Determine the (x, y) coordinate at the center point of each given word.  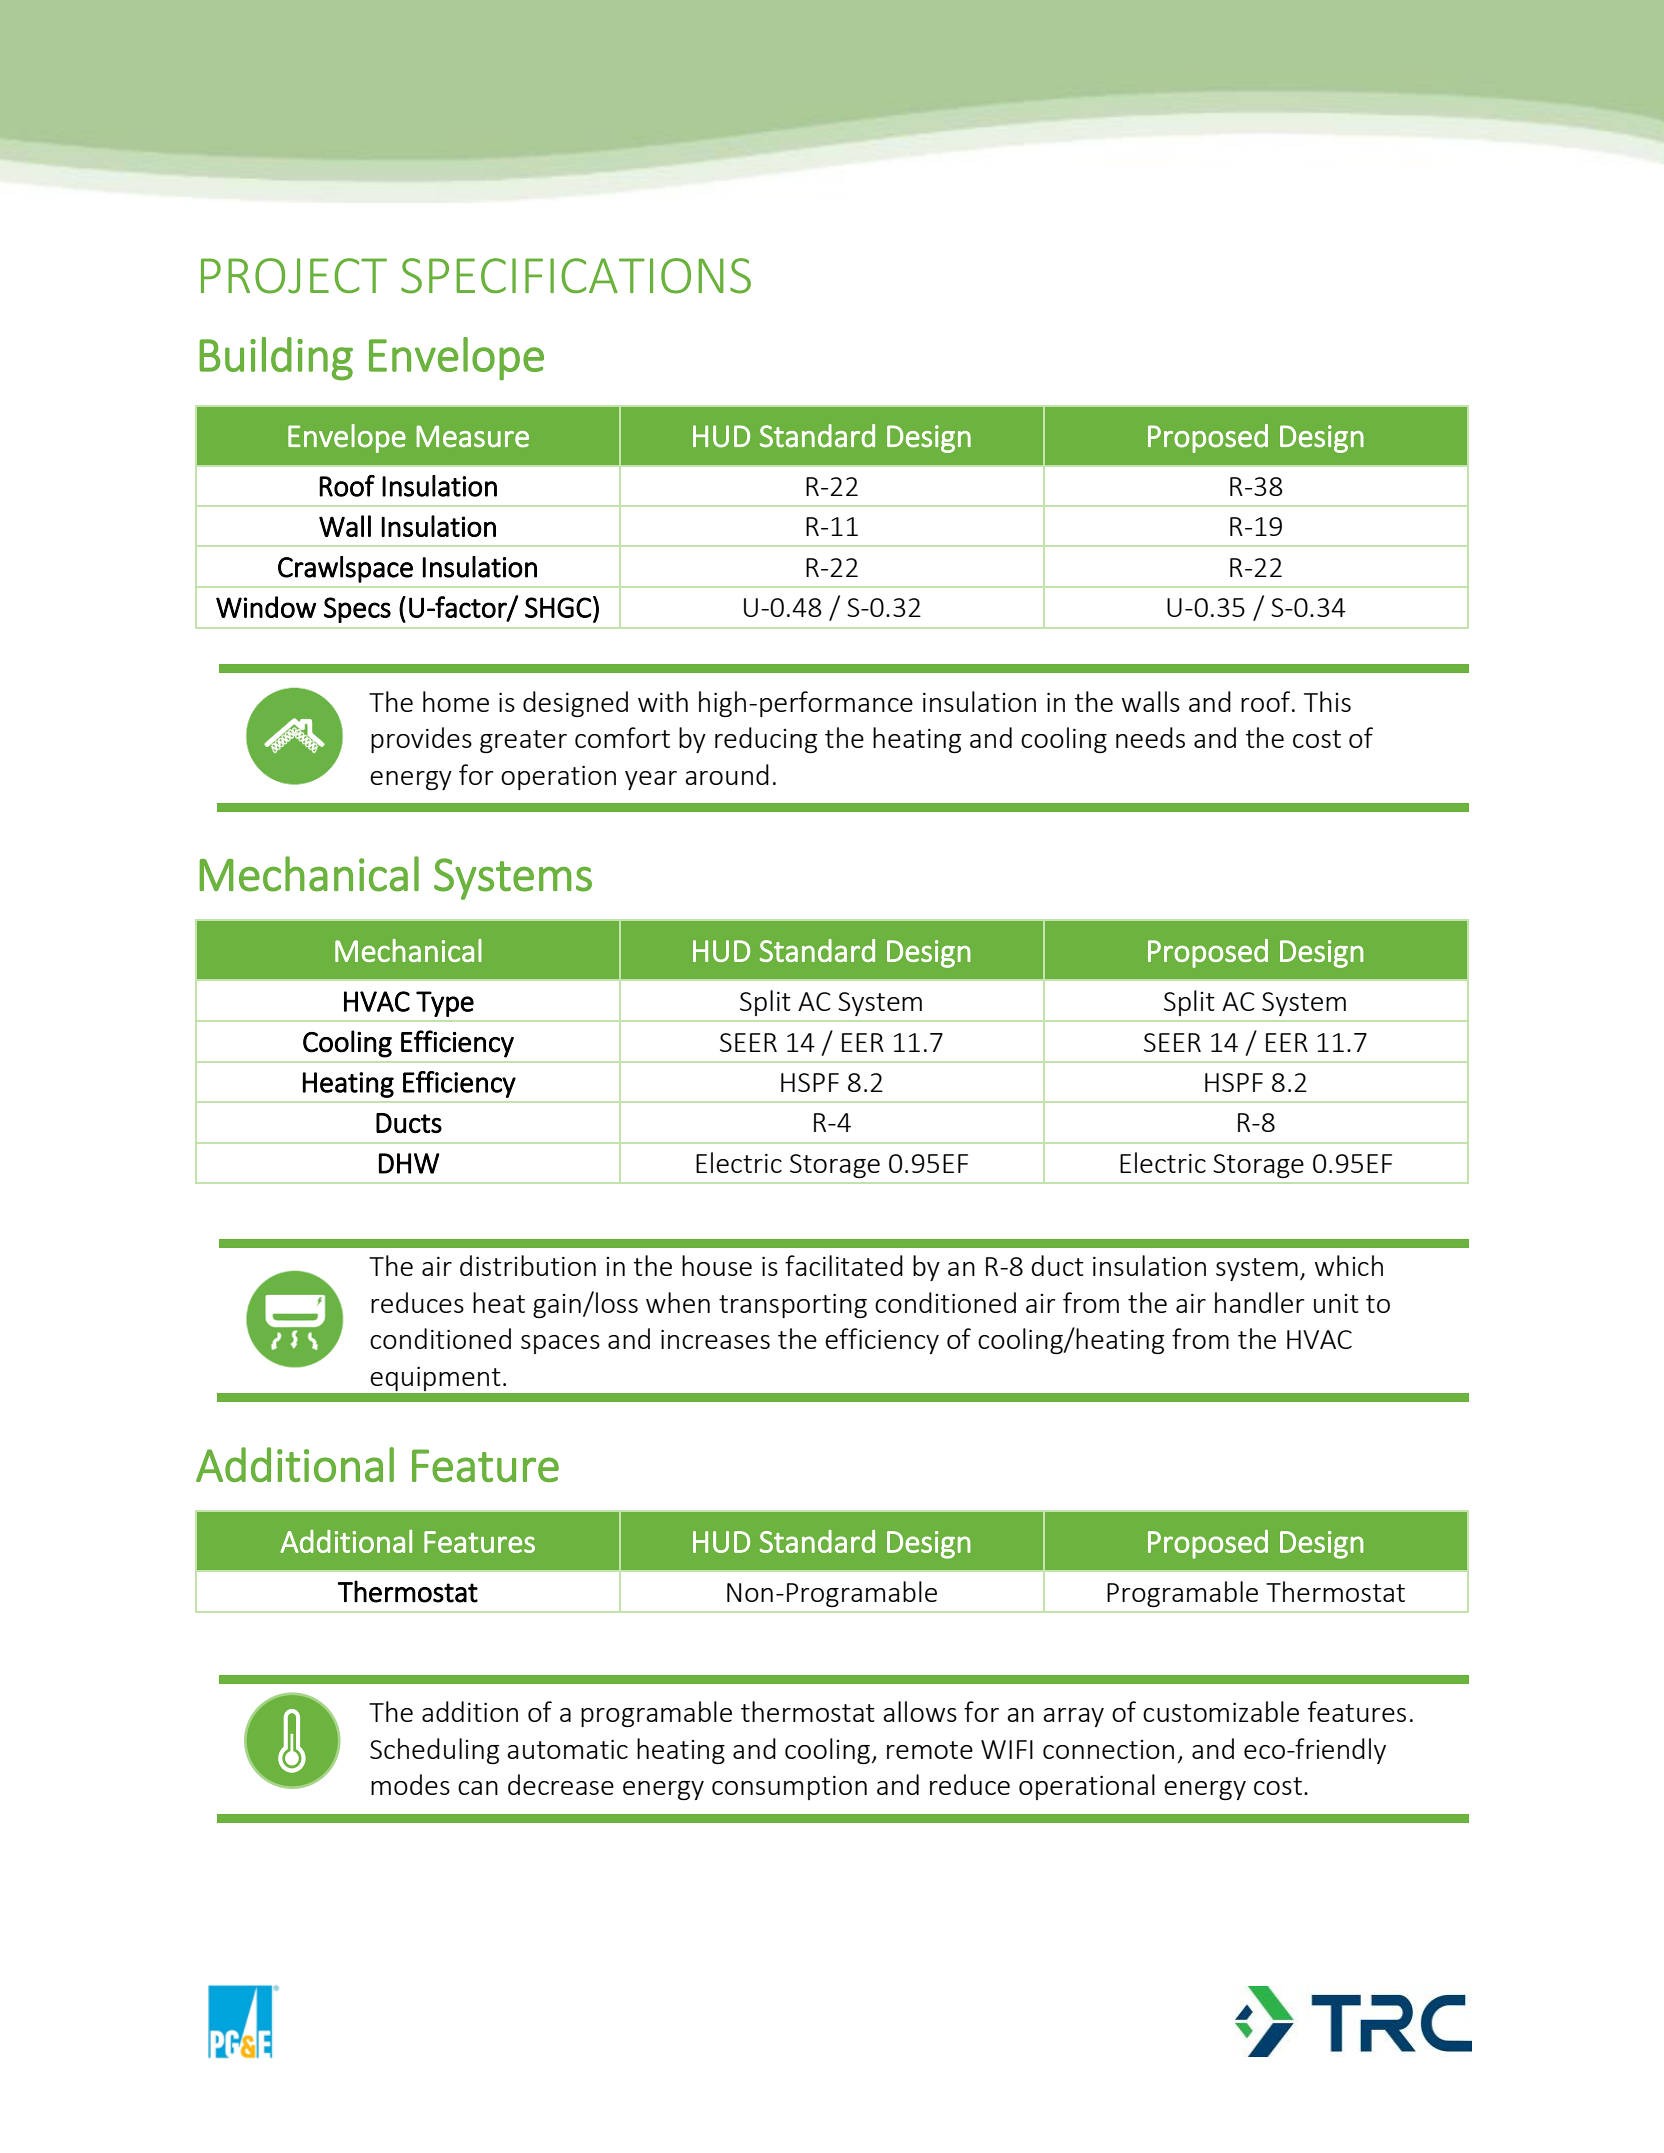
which (1349, 1265)
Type (445, 1004)
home (456, 701)
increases (715, 1339)
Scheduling (434, 1751)
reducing (766, 740)
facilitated (844, 1265)
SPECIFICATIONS (576, 276)
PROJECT (294, 276)
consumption (789, 1787)
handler (1259, 1302)
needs (1150, 737)
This (1327, 701)
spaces (560, 1344)
